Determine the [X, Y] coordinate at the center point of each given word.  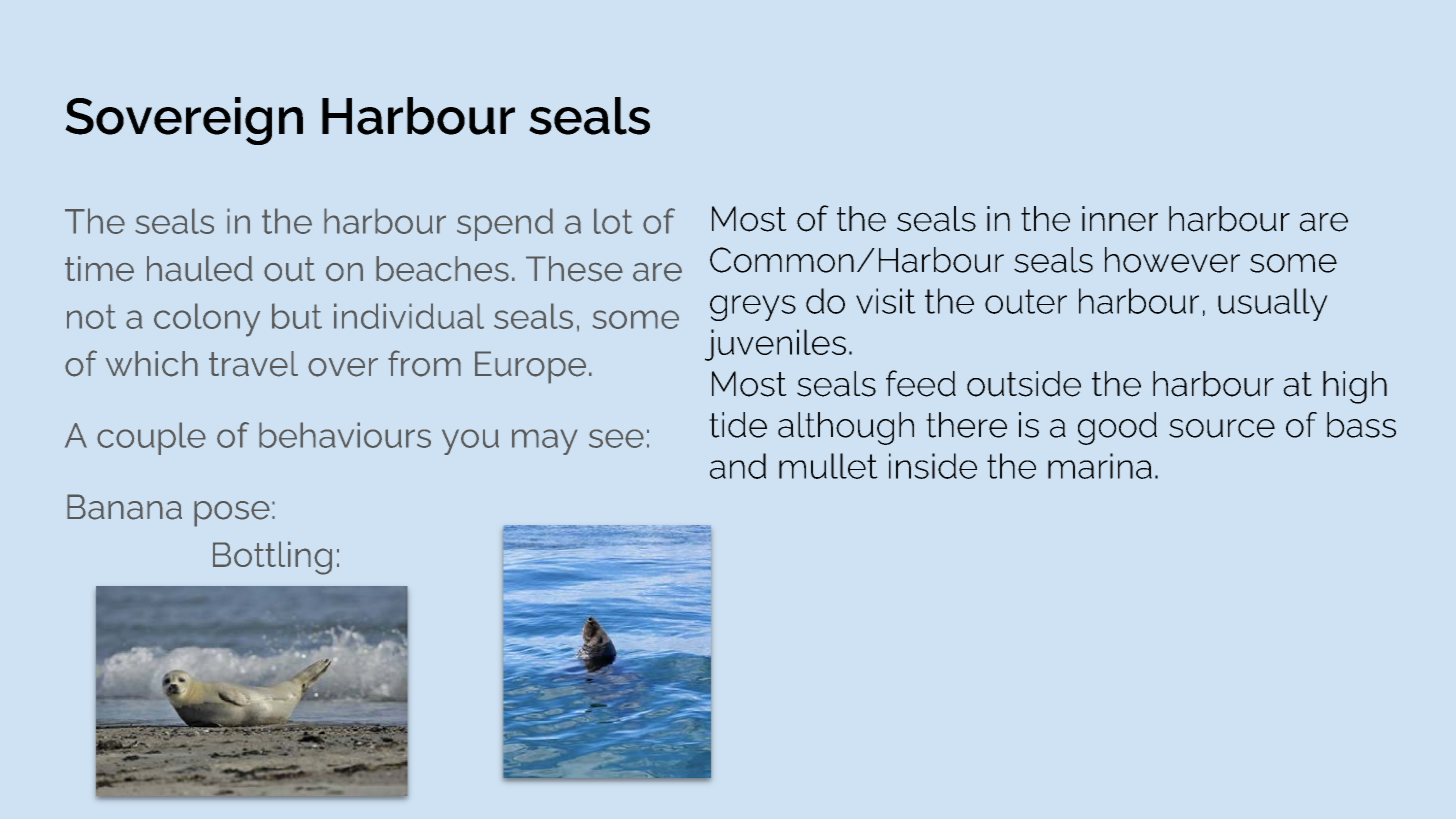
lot [613, 221]
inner [1120, 219]
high [1355, 387]
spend [505, 224]
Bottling [272, 558]
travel [253, 364]
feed [921, 383]
